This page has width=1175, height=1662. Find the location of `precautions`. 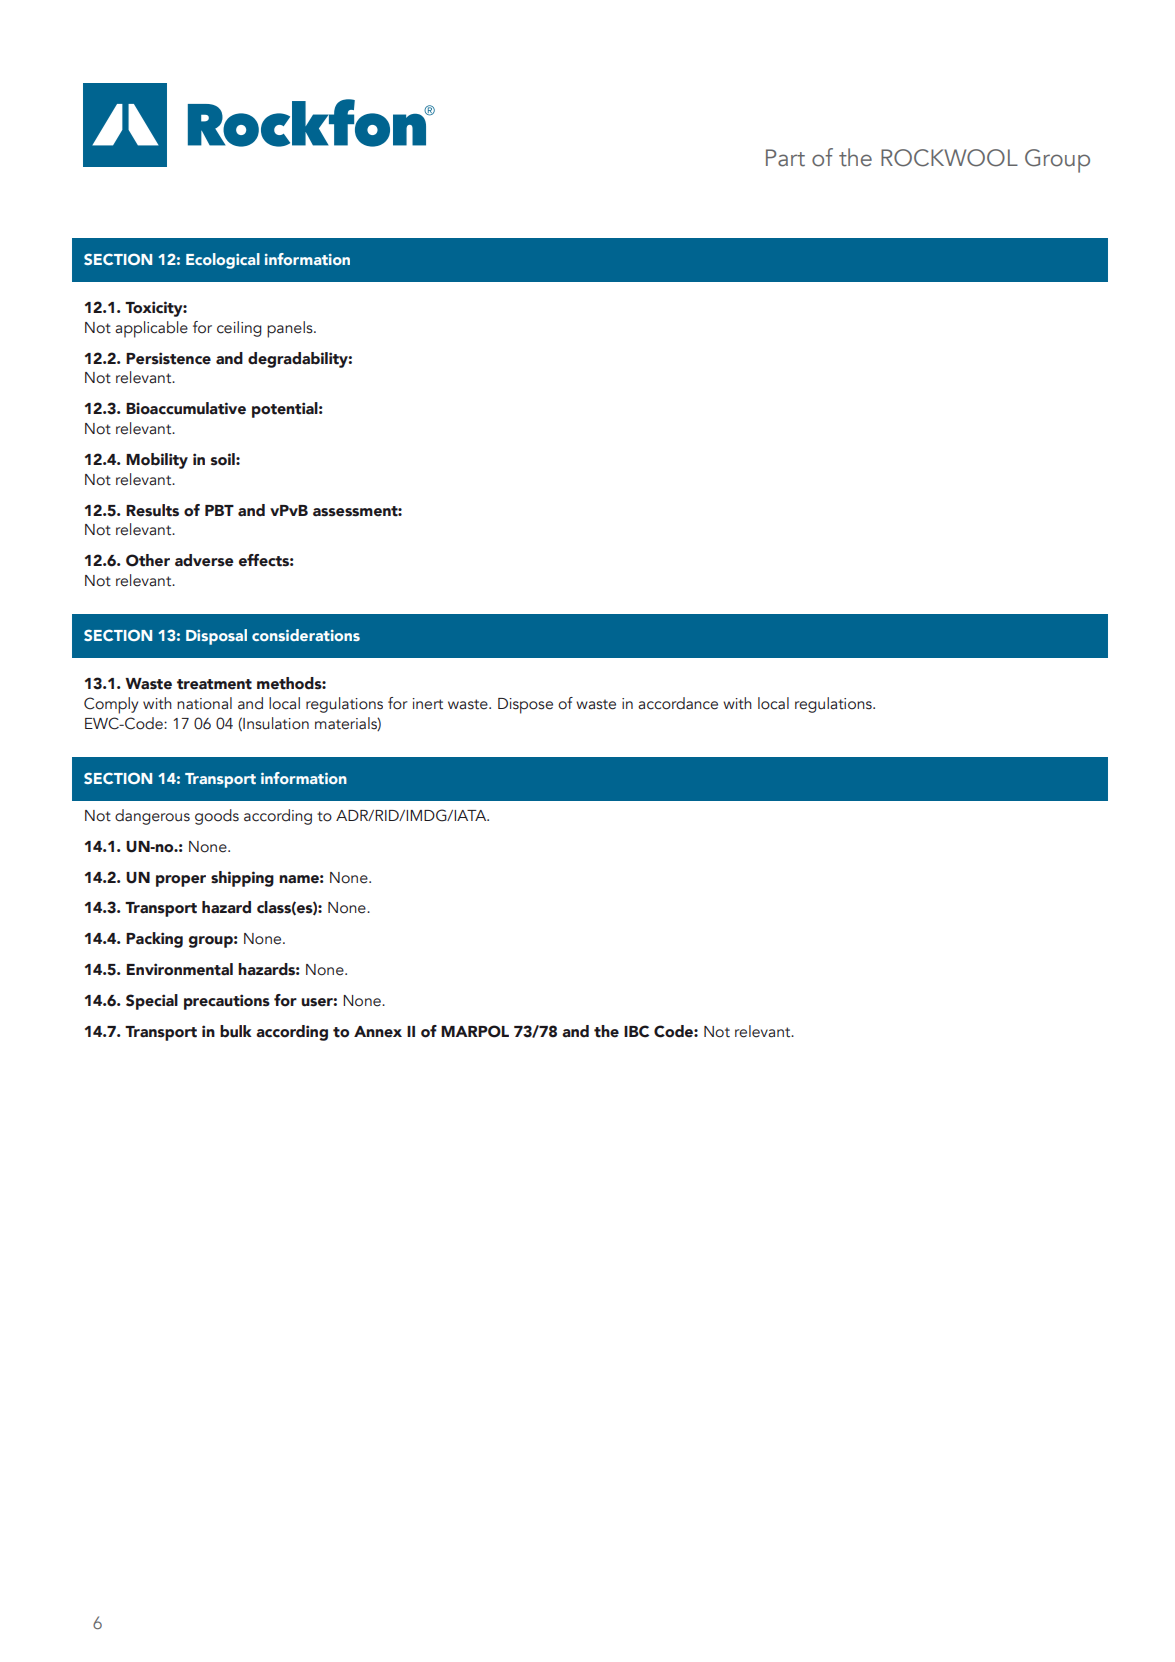

precautions is located at coordinates (227, 1002).
